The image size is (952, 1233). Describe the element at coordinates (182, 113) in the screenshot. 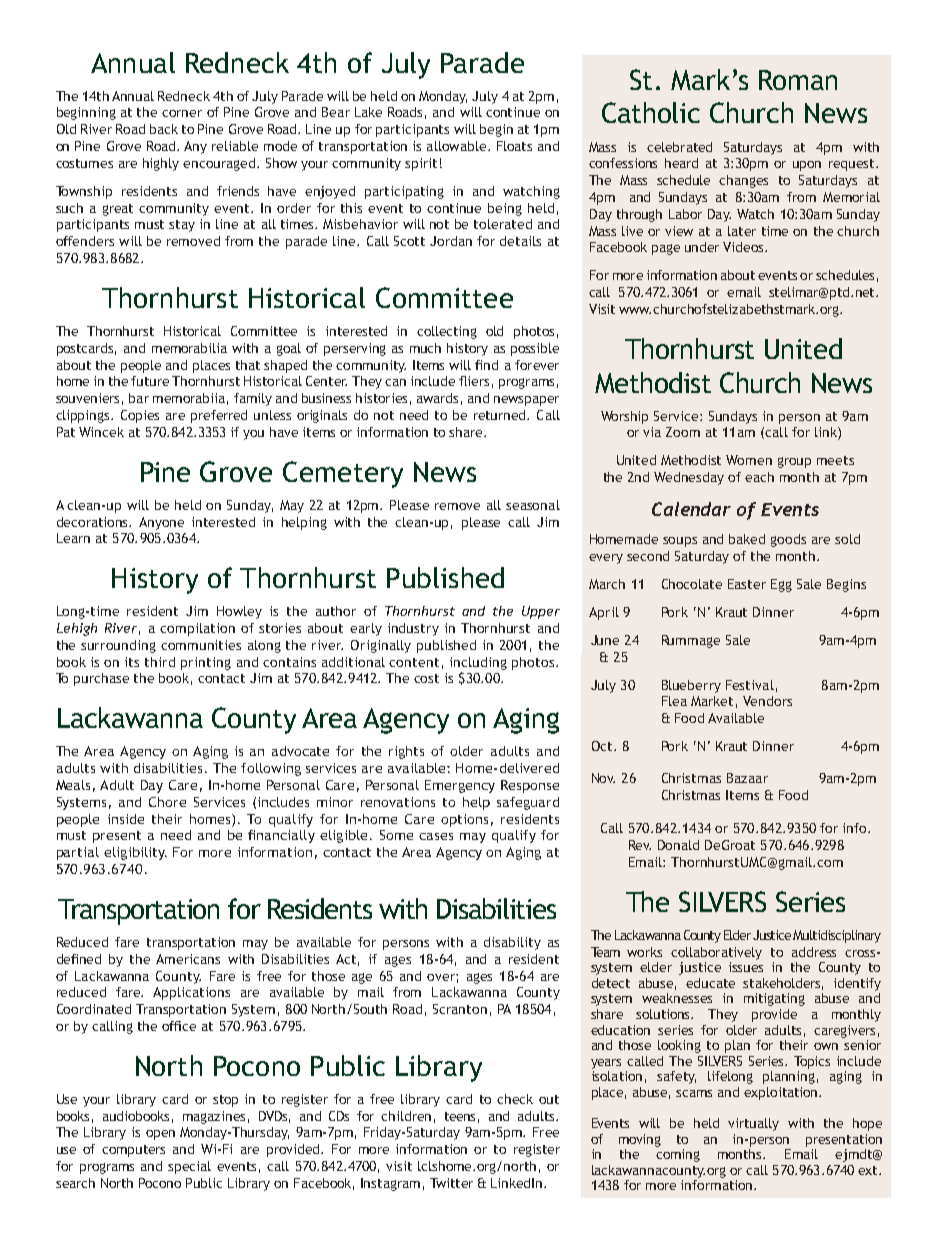

I see `corner` at that location.
